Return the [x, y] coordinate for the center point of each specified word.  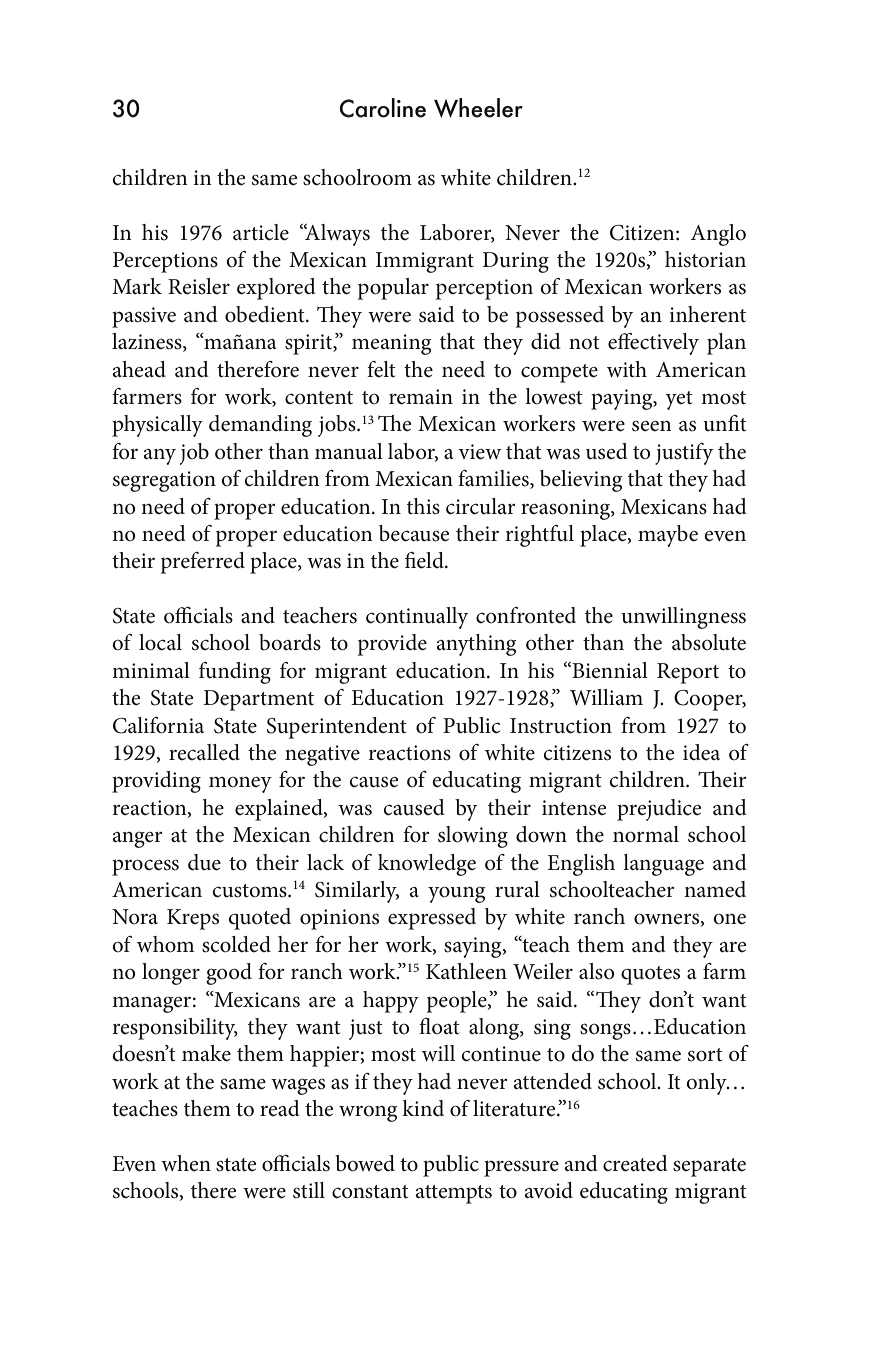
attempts [454, 1194]
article [261, 232]
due [204, 862]
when [186, 1163]
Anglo [718, 235]
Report [688, 673]
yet [679, 400]
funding [235, 673]
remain [421, 397]
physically [157, 426]
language [663, 865]
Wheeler [478, 108]
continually [417, 618]
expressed [432, 919]
